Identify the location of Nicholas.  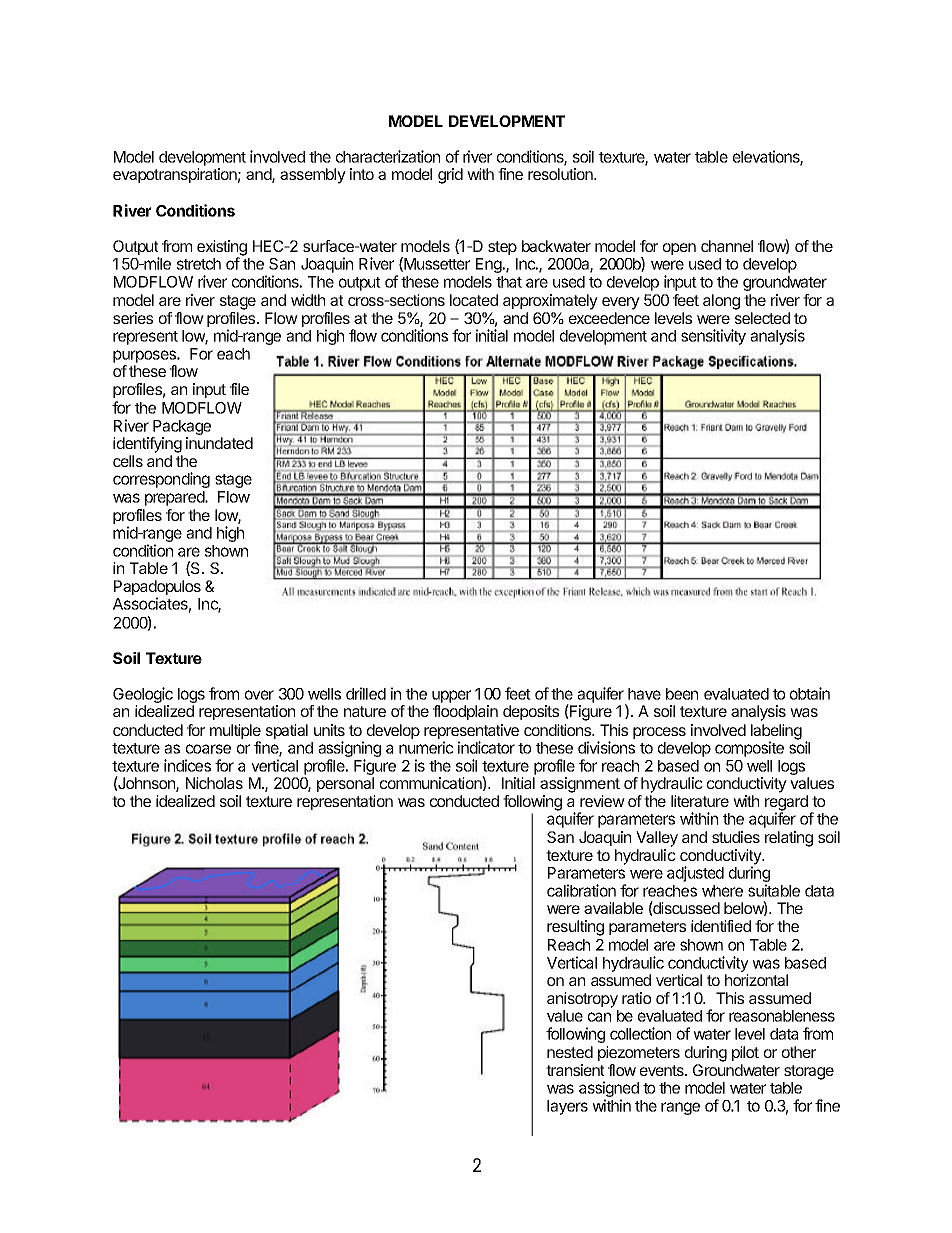
(214, 783).
